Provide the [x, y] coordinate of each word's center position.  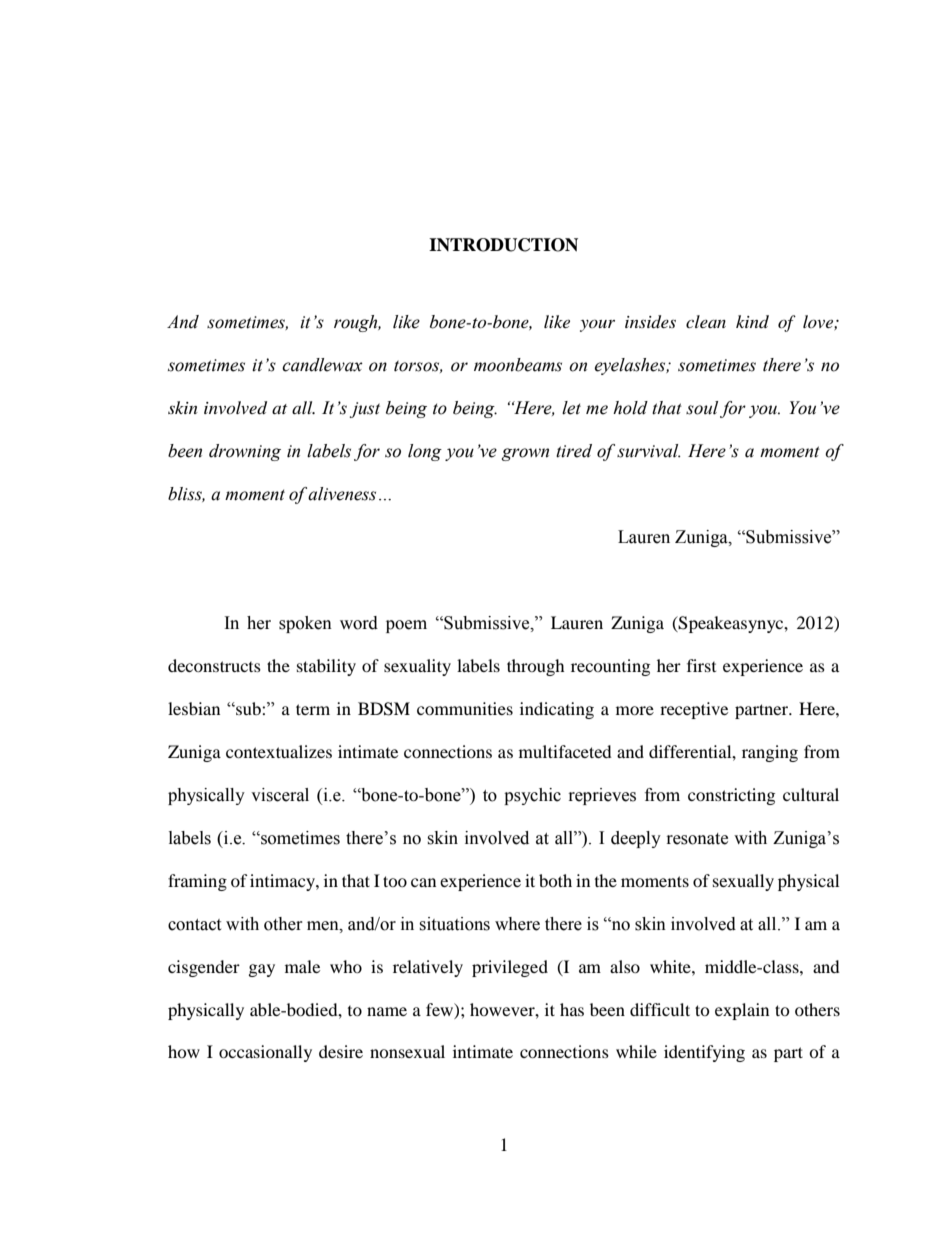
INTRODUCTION [503, 245]
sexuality [417, 667]
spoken [305, 624]
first [701, 665]
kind [752, 321]
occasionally [265, 1053]
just [365, 410]
